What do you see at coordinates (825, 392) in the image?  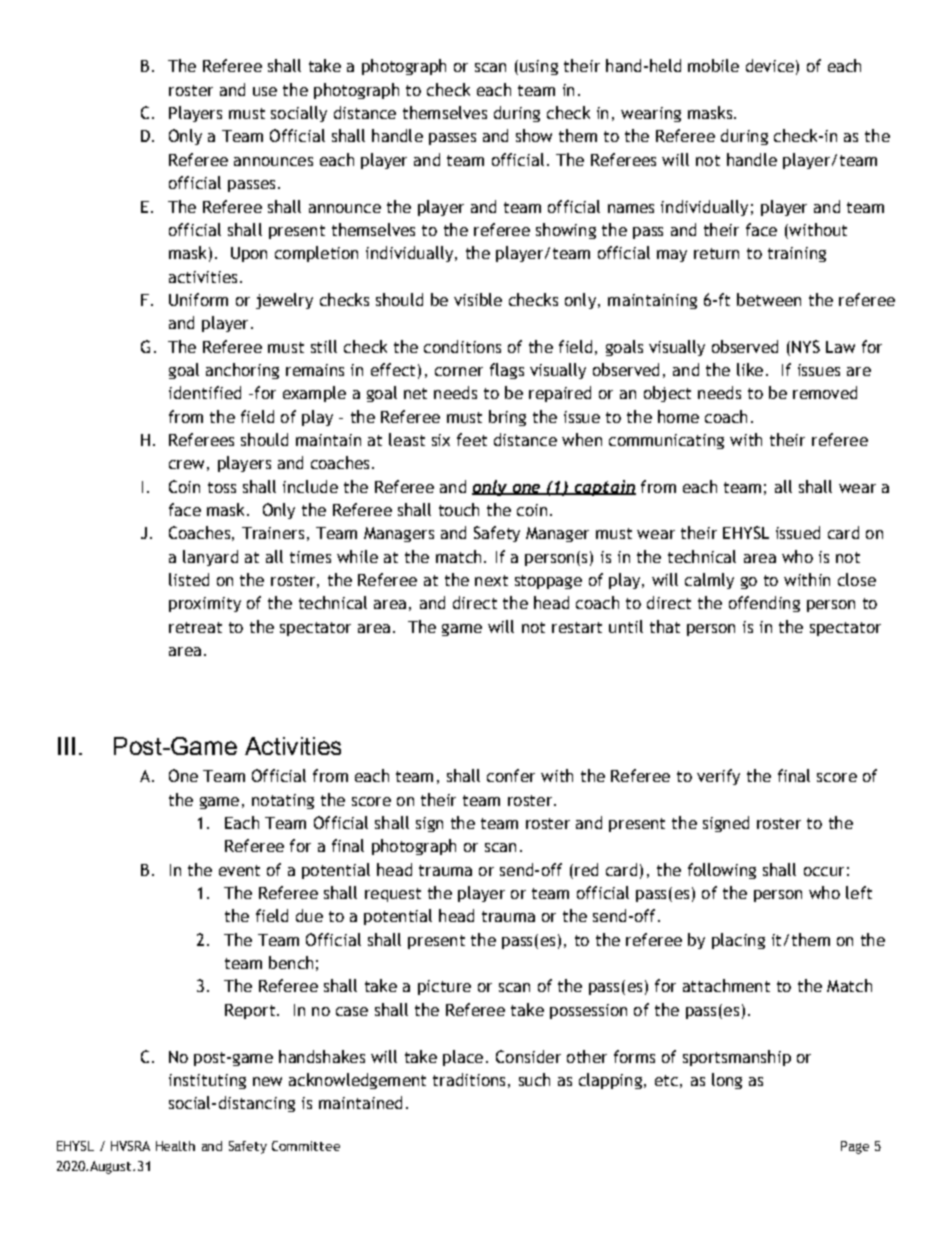 I see `removed` at bounding box center [825, 392].
